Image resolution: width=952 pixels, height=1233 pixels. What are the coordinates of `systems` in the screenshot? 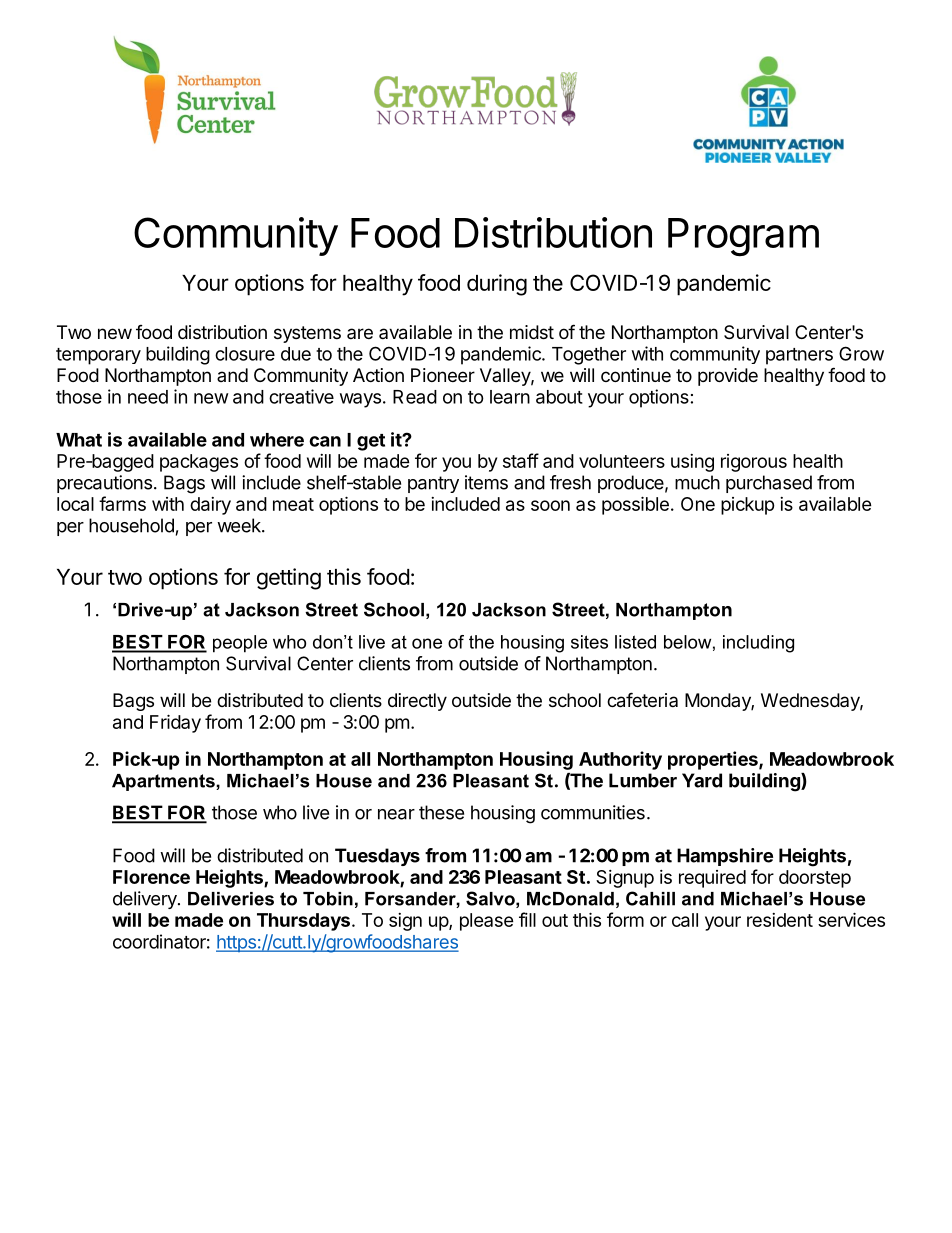 It's located at (307, 334).
